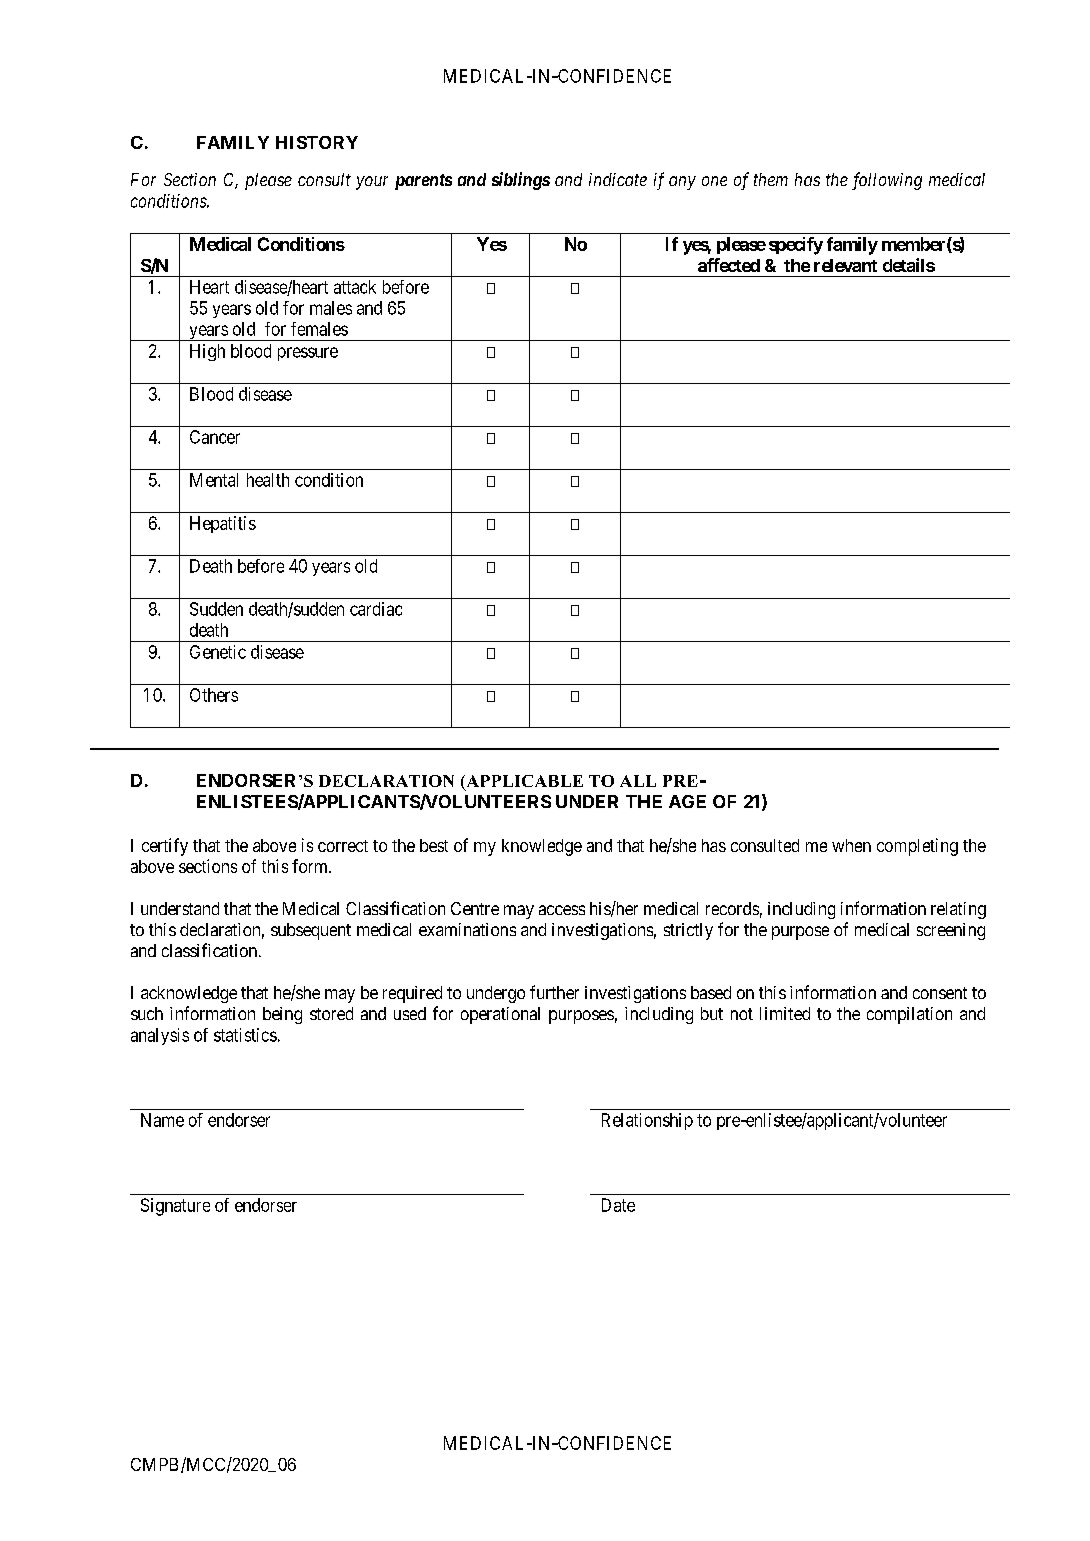 Image resolution: width=1090 pixels, height=1541 pixels. Describe the element at coordinates (647, 1121) in the screenshot. I see `Relationship` at that location.
